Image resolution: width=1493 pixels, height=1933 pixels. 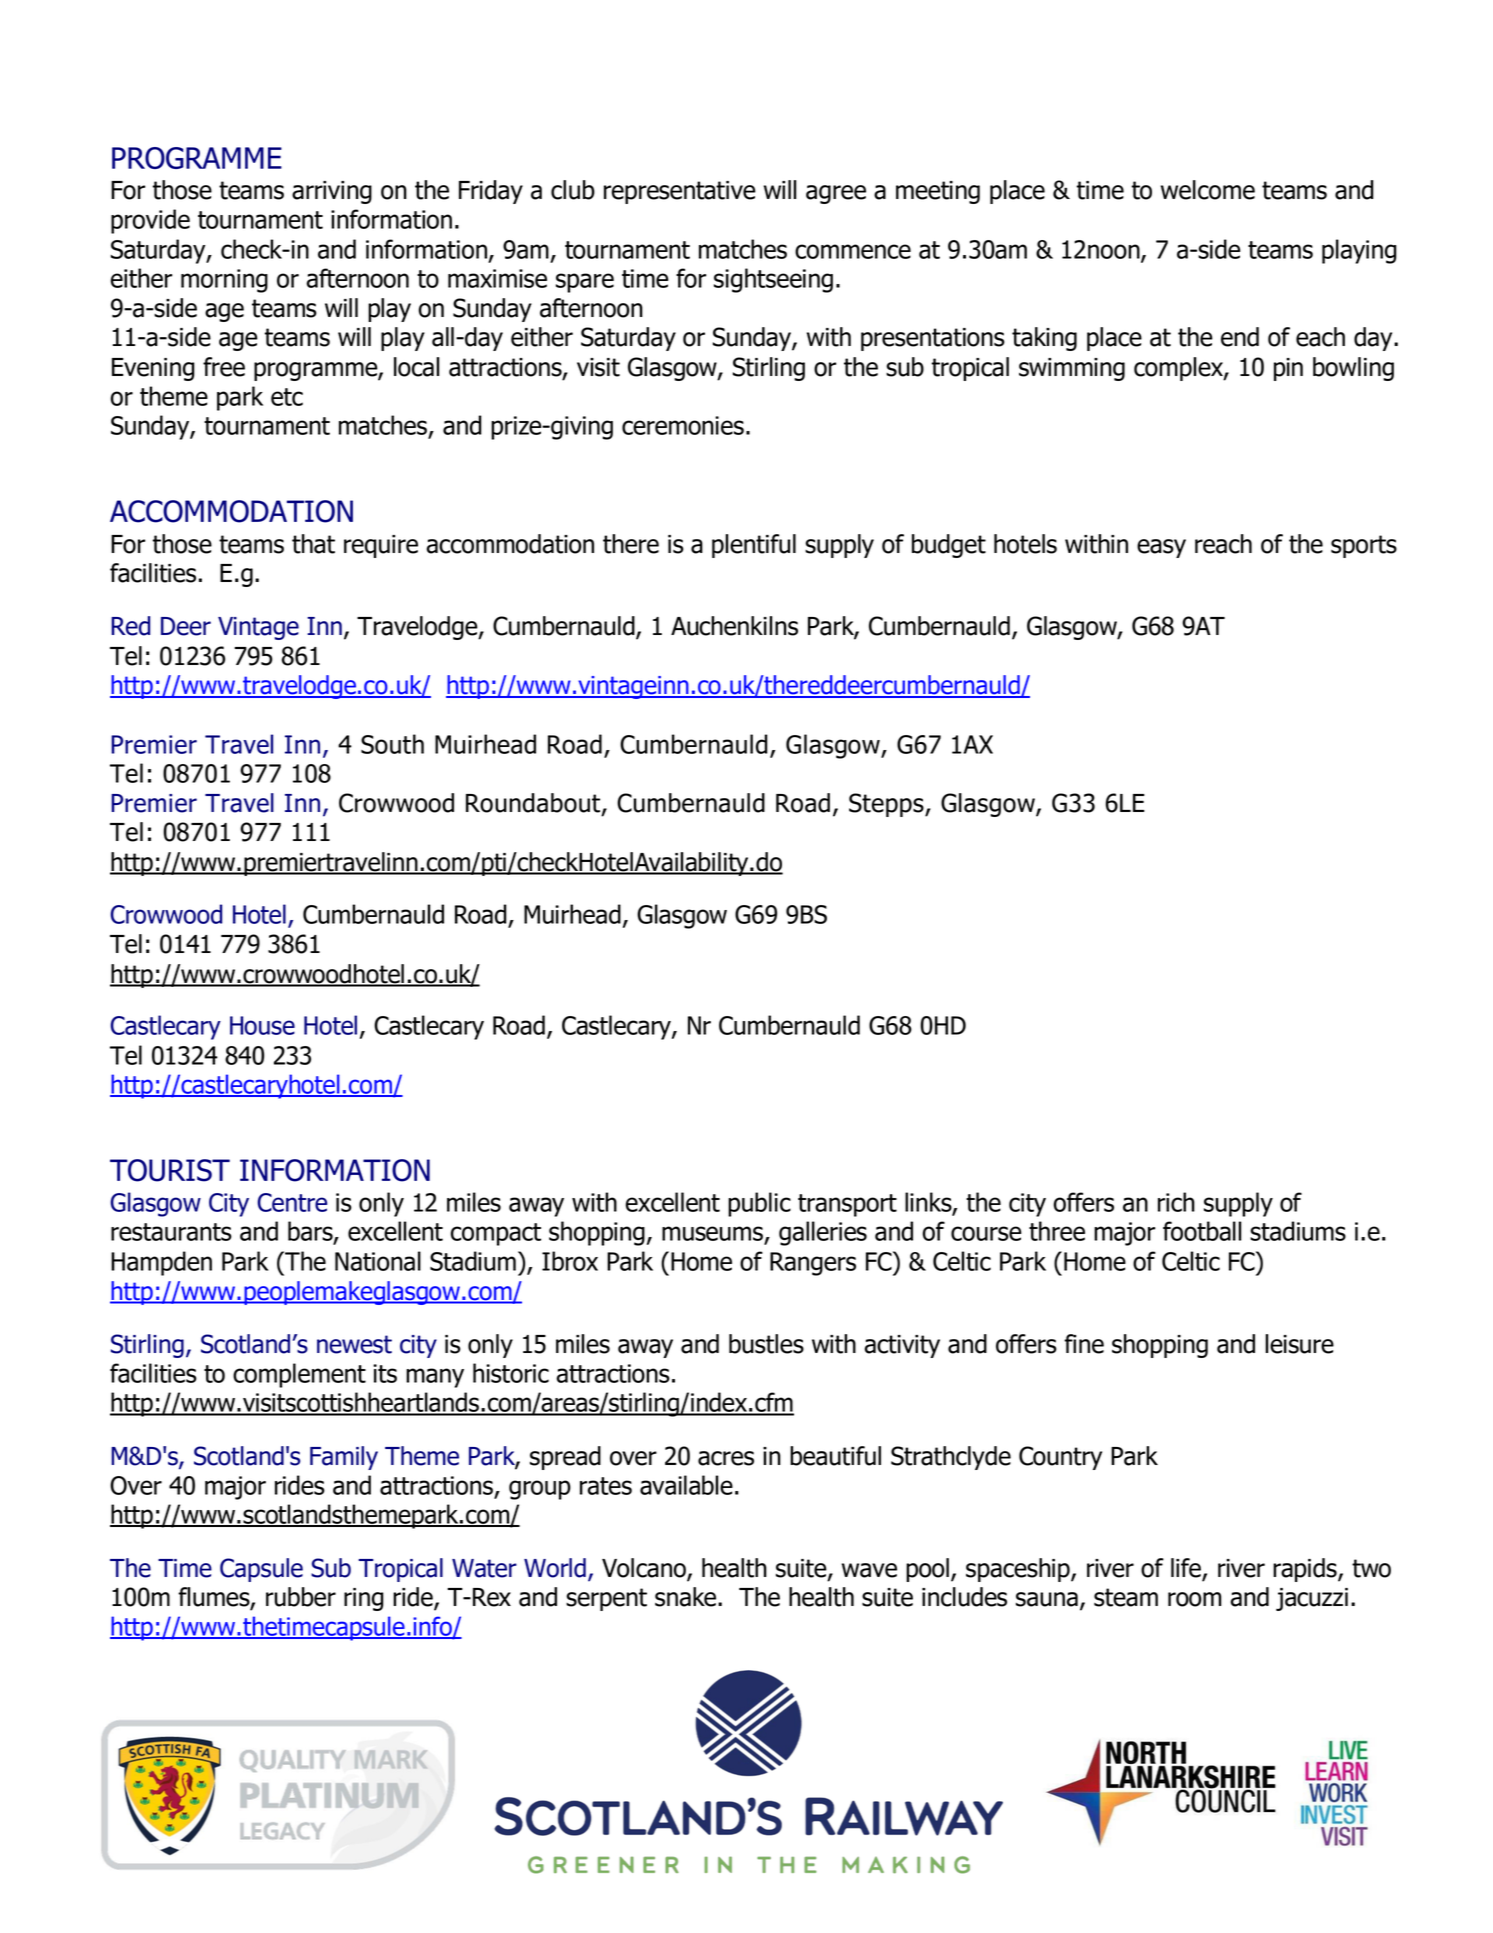 What do you see at coordinates (332, 192) in the screenshot?
I see `arriving` at bounding box center [332, 192].
